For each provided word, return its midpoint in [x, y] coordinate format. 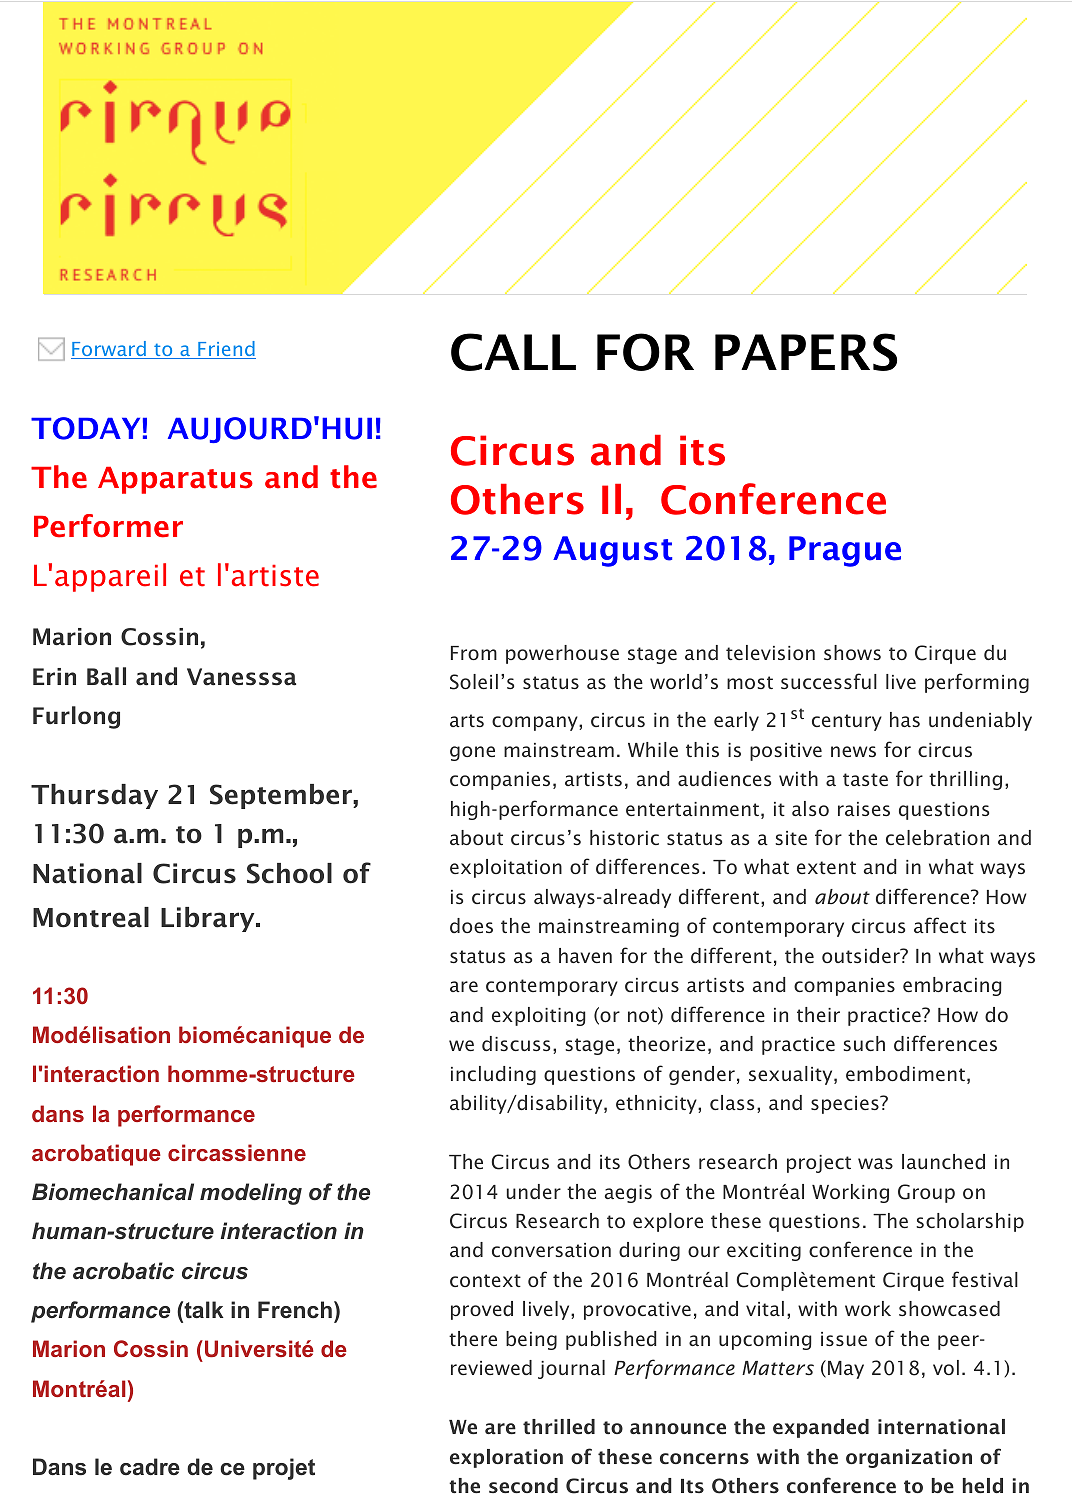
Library [209, 919]
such [864, 1043]
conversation [551, 1250]
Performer [108, 526]
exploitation [506, 868]
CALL [513, 352]
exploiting [538, 1016]
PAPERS [806, 352]
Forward [109, 350]
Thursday [94, 796]
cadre [150, 1466]
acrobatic [123, 1271]
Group [926, 1193]
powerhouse [562, 654]
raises [864, 809]
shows [852, 652]
